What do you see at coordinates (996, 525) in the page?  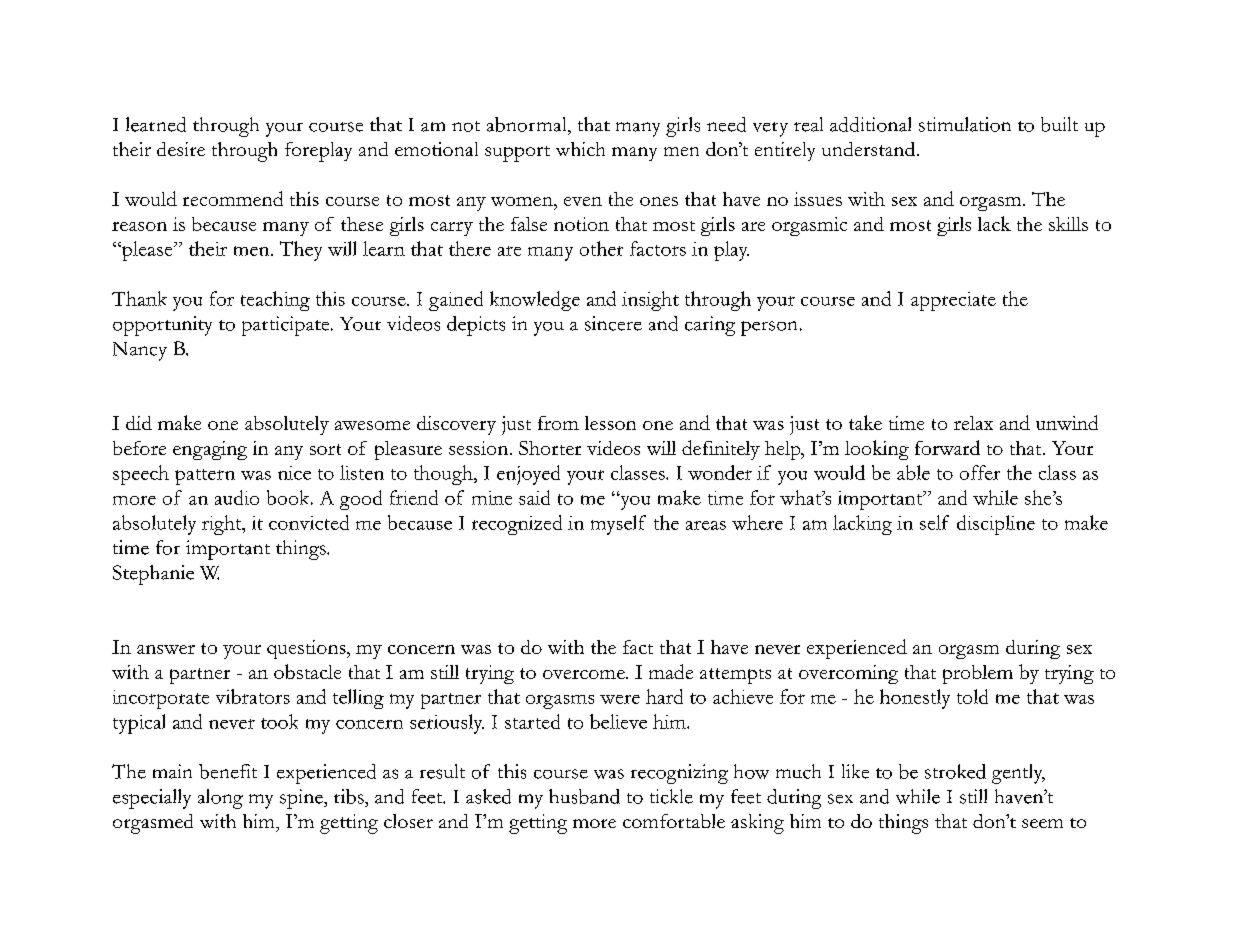 I see `discipline` at bounding box center [996, 525].
